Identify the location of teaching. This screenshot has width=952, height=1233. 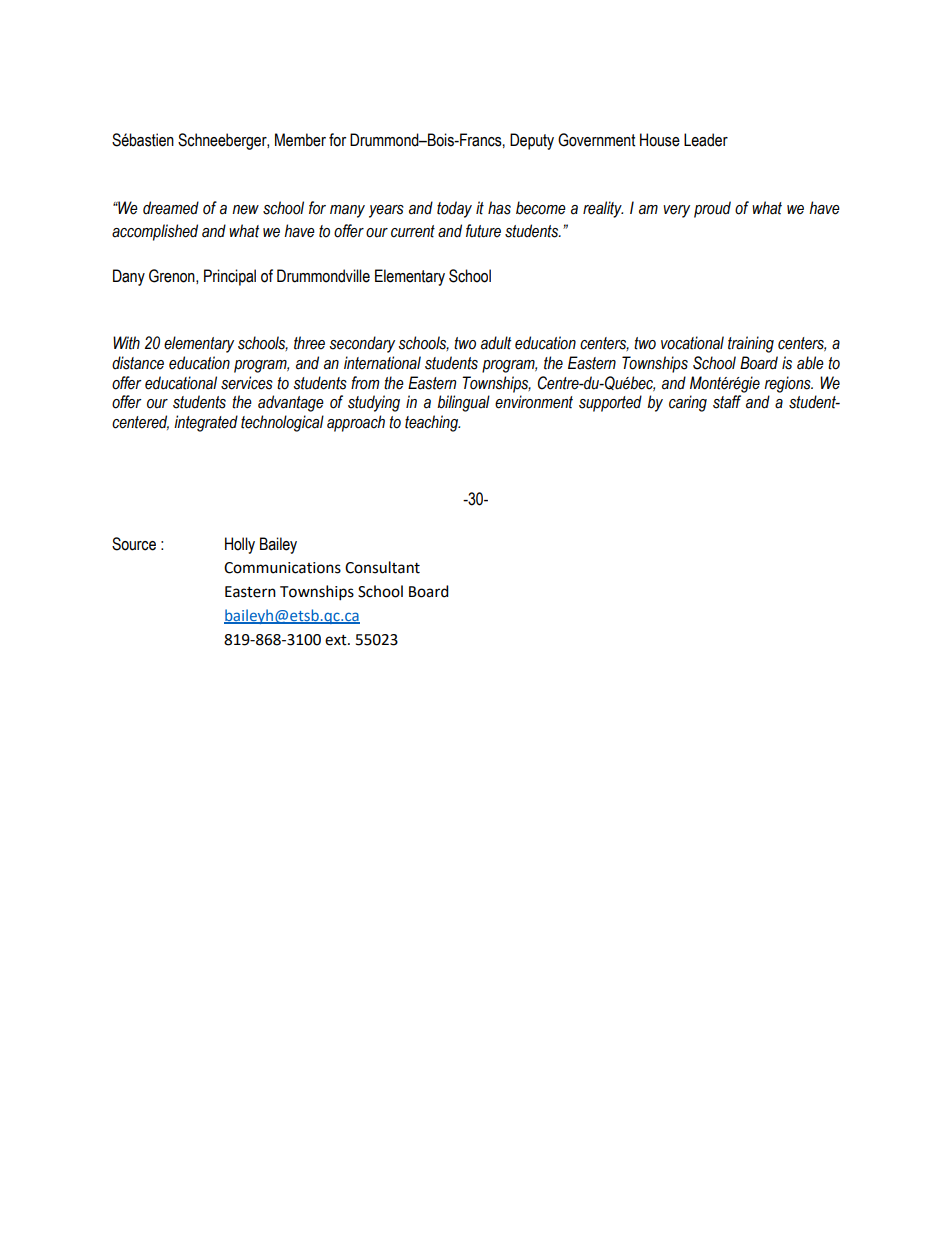
(432, 423).
